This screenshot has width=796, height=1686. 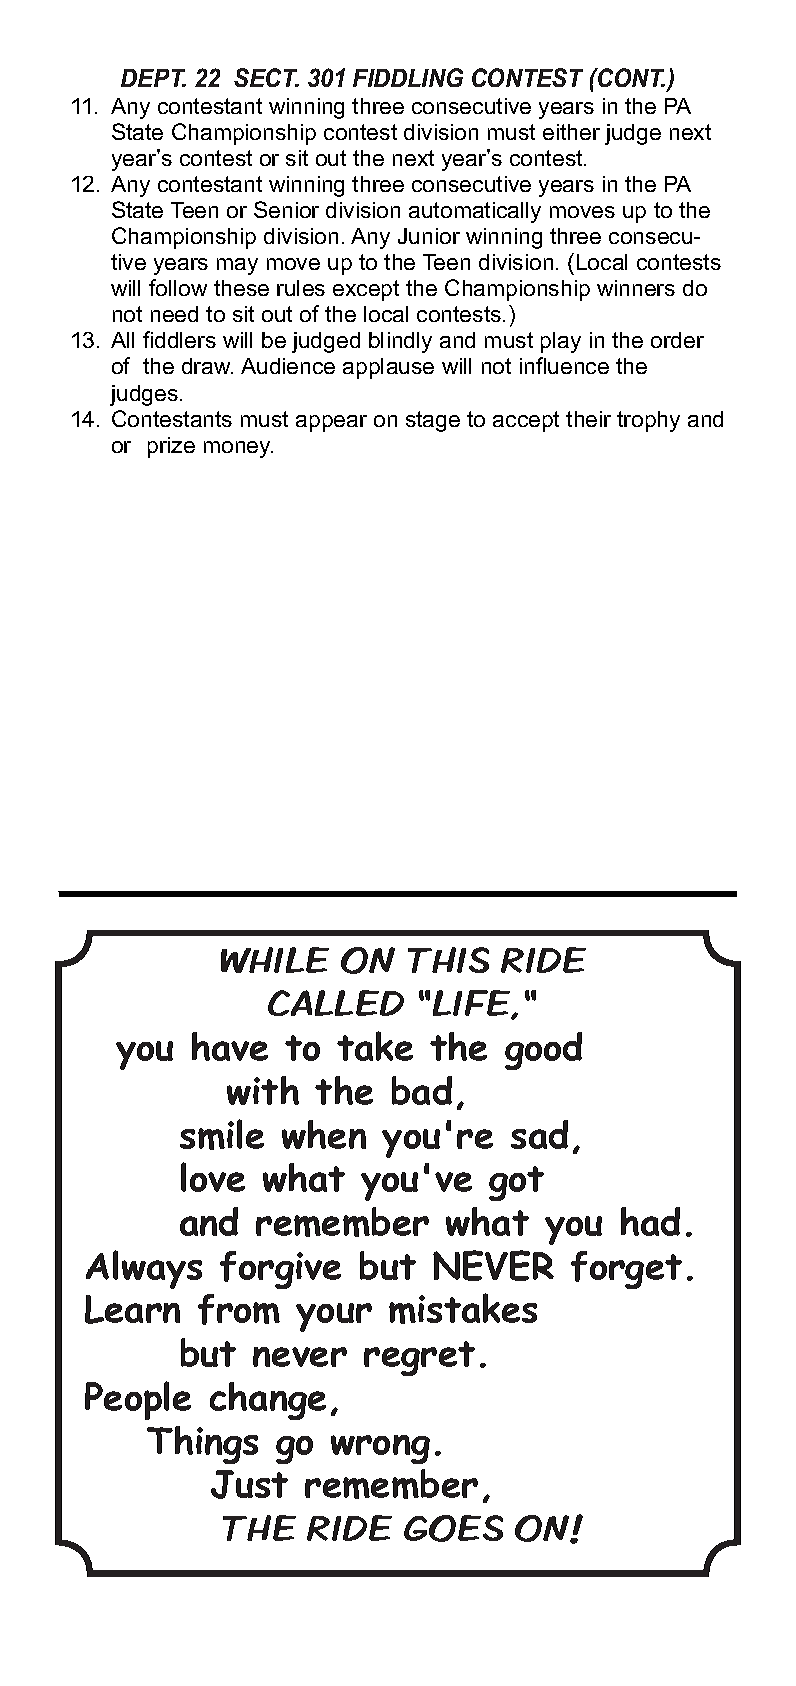 I want to click on prize, so click(x=171, y=447).
